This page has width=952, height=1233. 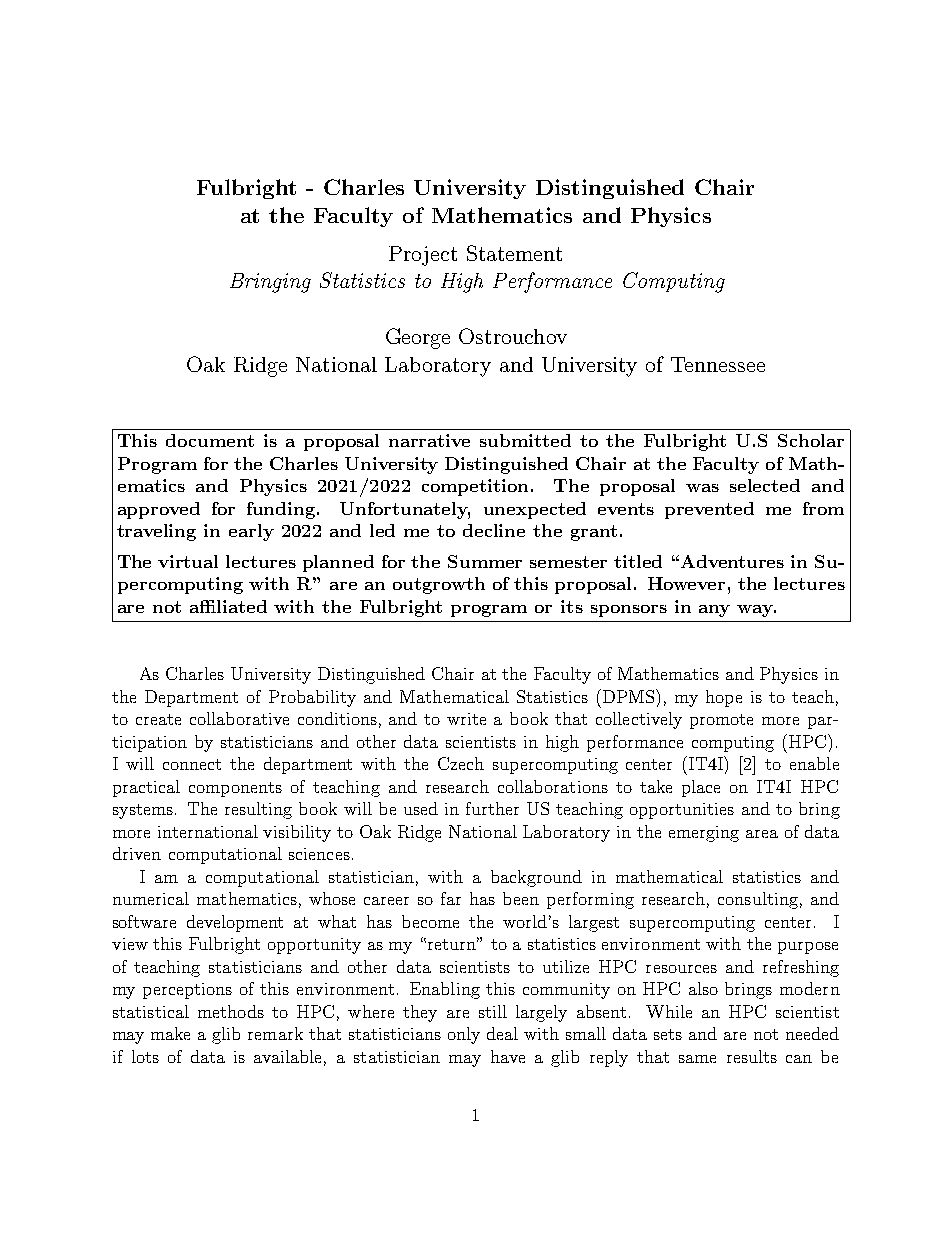 I want to click on Project, so click(x=423, y=256).
